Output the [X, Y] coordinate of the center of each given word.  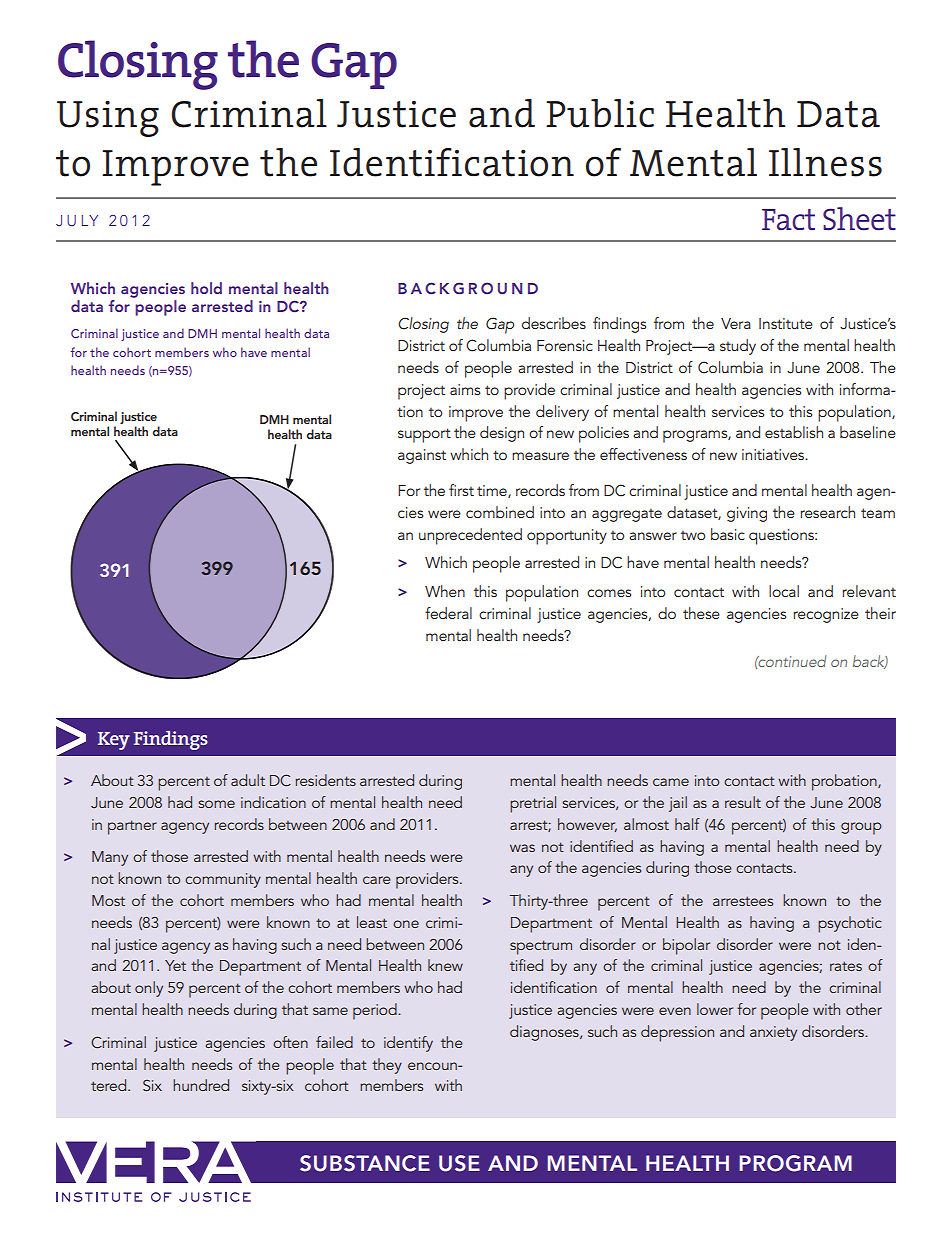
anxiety [773, 1033]
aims [465, 389]
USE [459, 1163]
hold [206, 288]
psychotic [850, 924]
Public [600, 113]
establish [794, 432]
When [445, 591]
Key [114, 741]
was [522, 848]
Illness [825, 162]
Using [108, 118]
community [223, 880]
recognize [826, 615]
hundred [201, 1085]
